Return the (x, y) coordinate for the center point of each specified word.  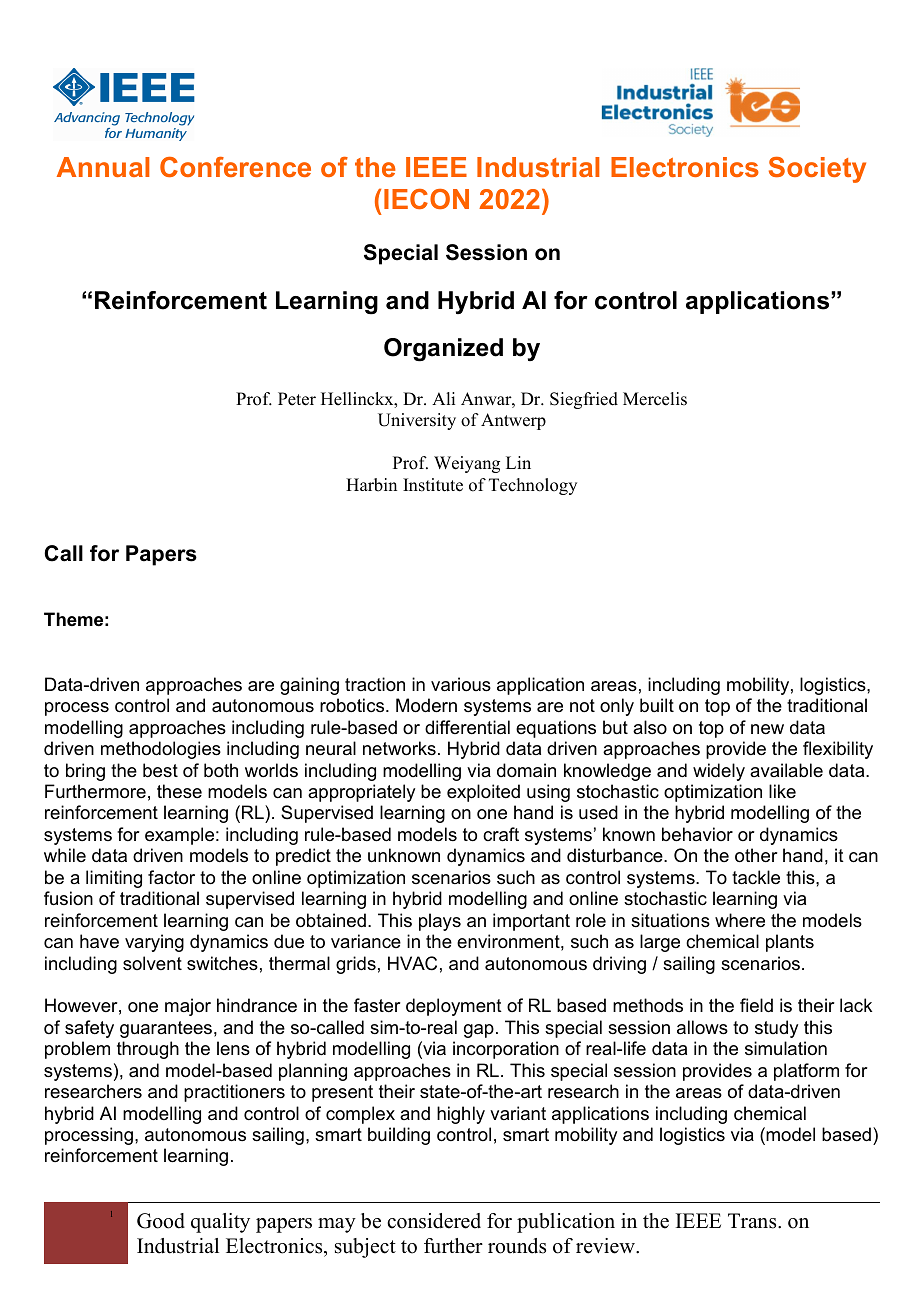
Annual (103, 167)
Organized (443, 350)
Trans (753, 1221)
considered (434, 1221)
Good (161, 1221)
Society (817, 170)
